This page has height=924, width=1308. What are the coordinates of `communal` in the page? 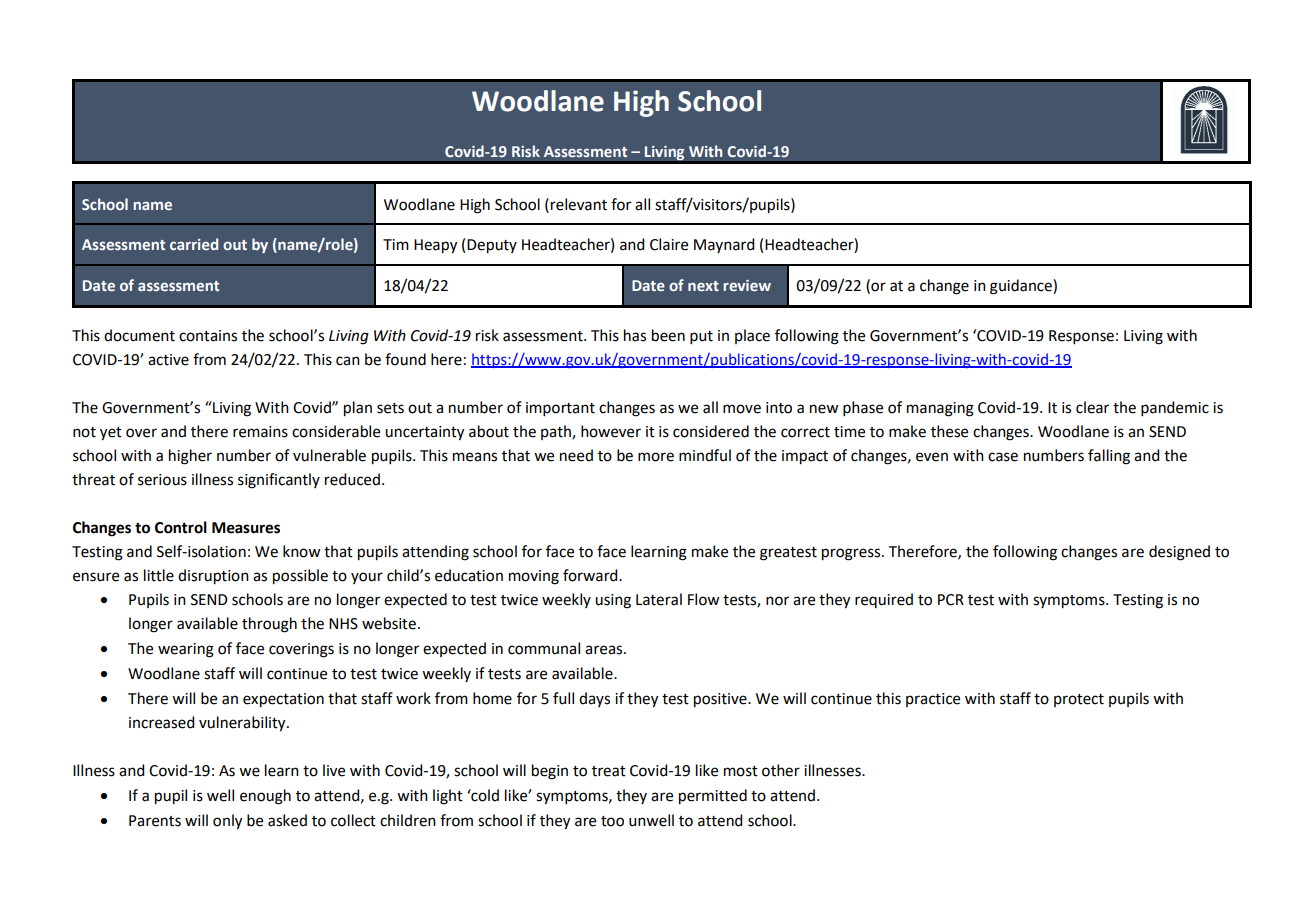 It's located at (544, 648).
